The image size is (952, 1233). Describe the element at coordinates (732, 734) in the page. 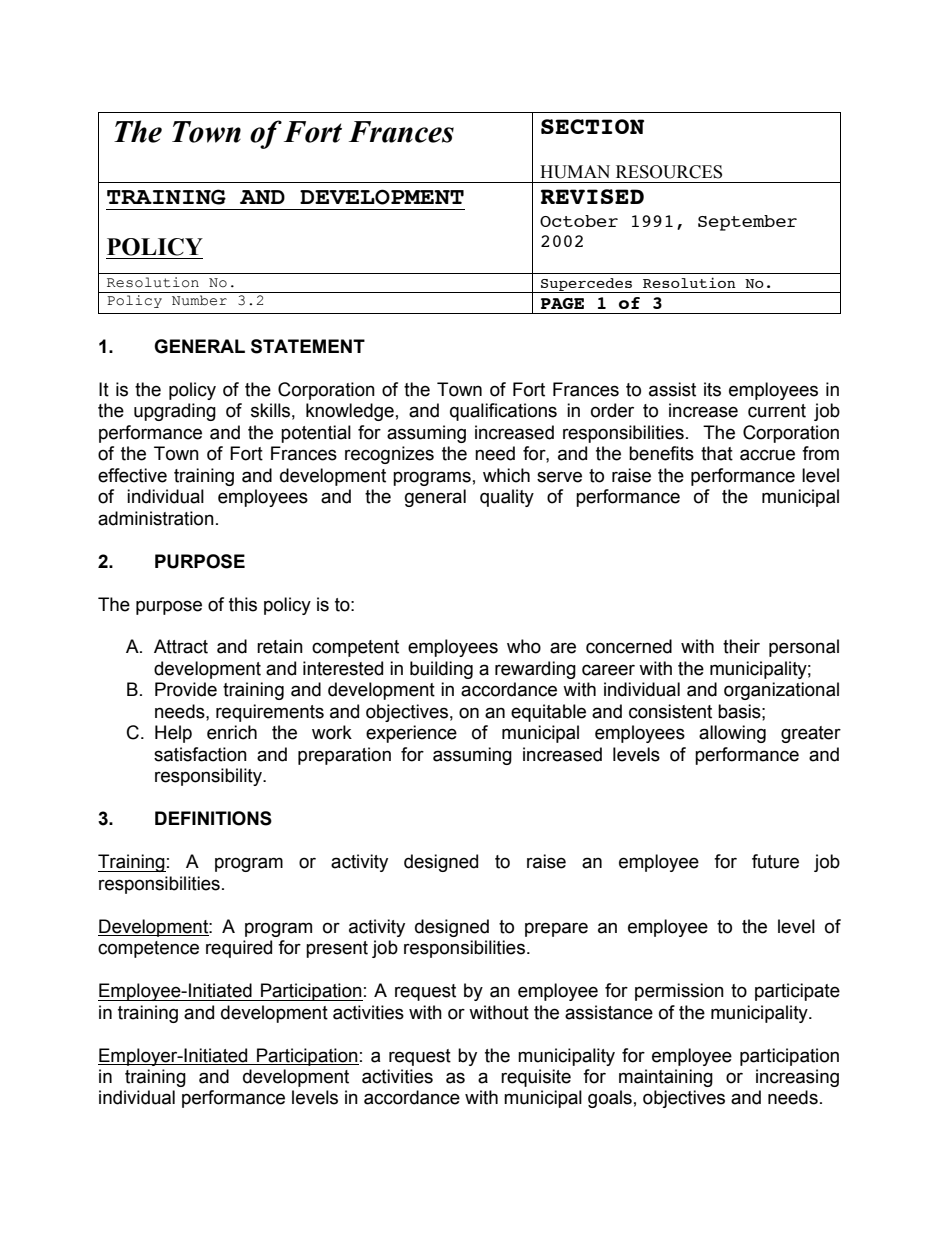

I see `allowing` at that location.
